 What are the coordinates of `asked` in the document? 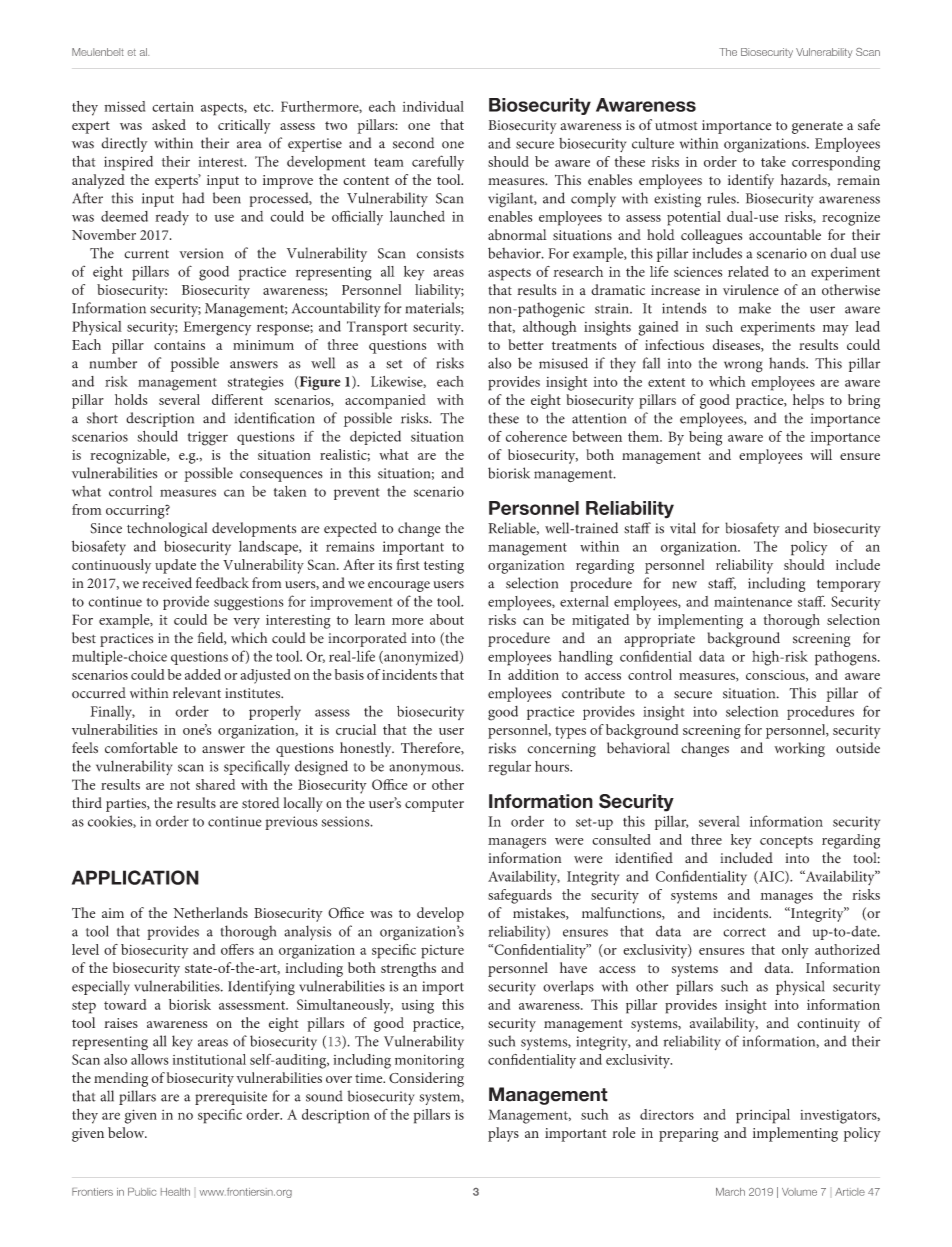 It's located at (169, 124).
